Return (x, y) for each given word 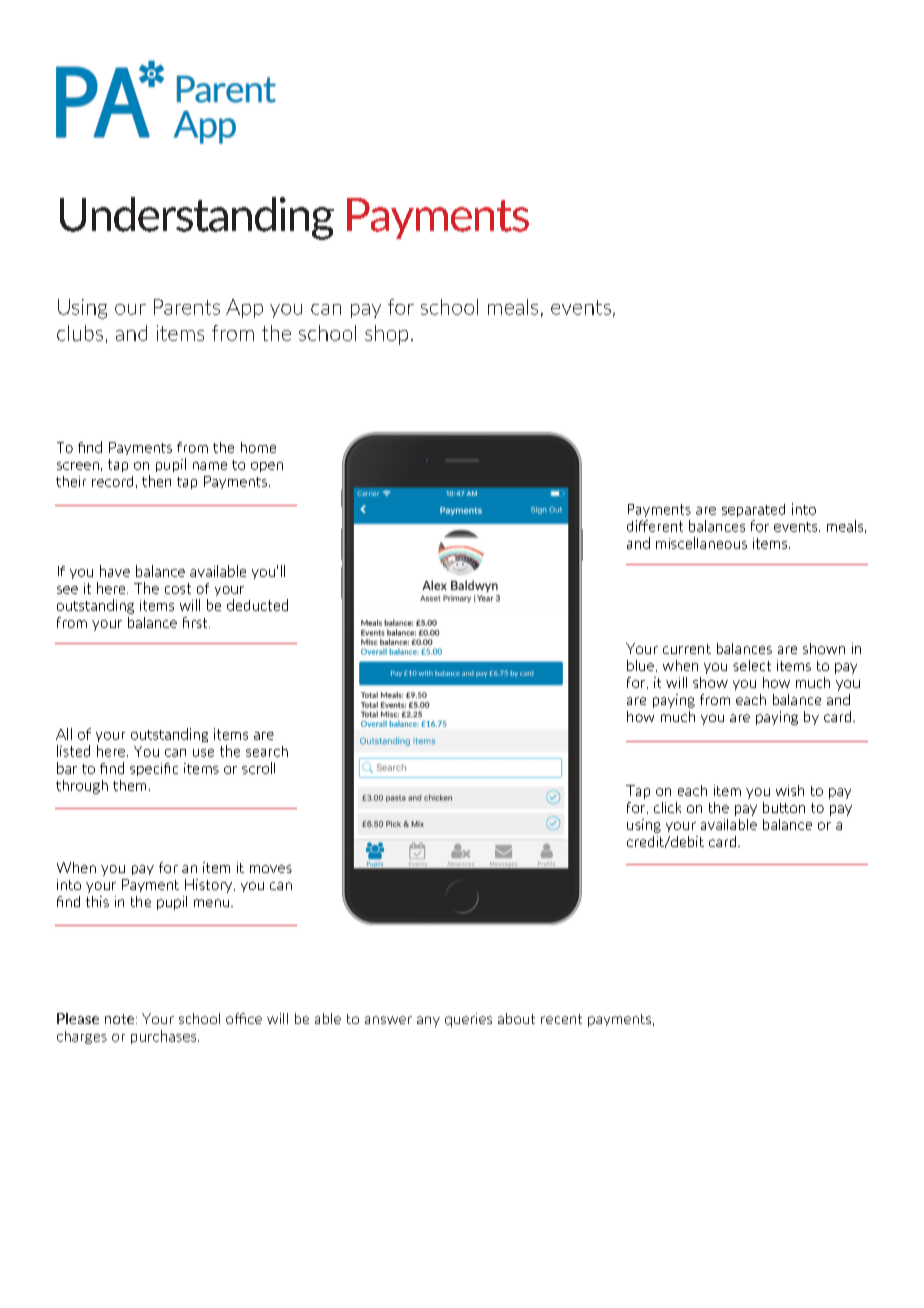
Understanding (197, 218)
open (267, 467)
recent (561, 1019)
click (667, 807)
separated (753, 510)
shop (386, 335)
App (244, 308)
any (428, 1021)
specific (154, 769)
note (121, 1019)
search (267, 751)
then (156, 481)
